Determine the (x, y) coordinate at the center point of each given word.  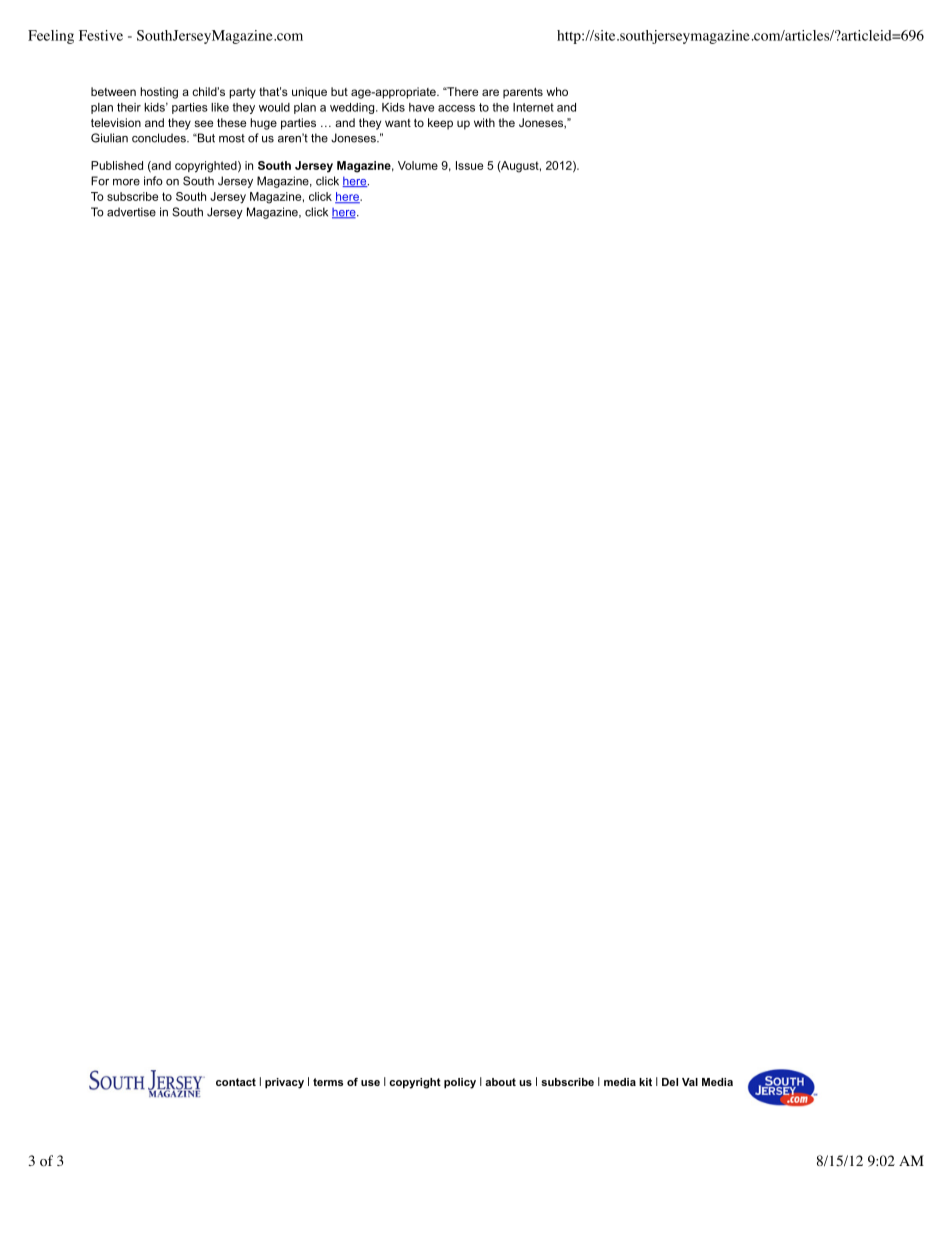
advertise (131, 212)
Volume (418, 165)
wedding (353, 108)
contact (236, 1082)
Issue (469, 165)
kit (645, 1082)
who (557, 91)
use (370, 1083)
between (113, 91)
